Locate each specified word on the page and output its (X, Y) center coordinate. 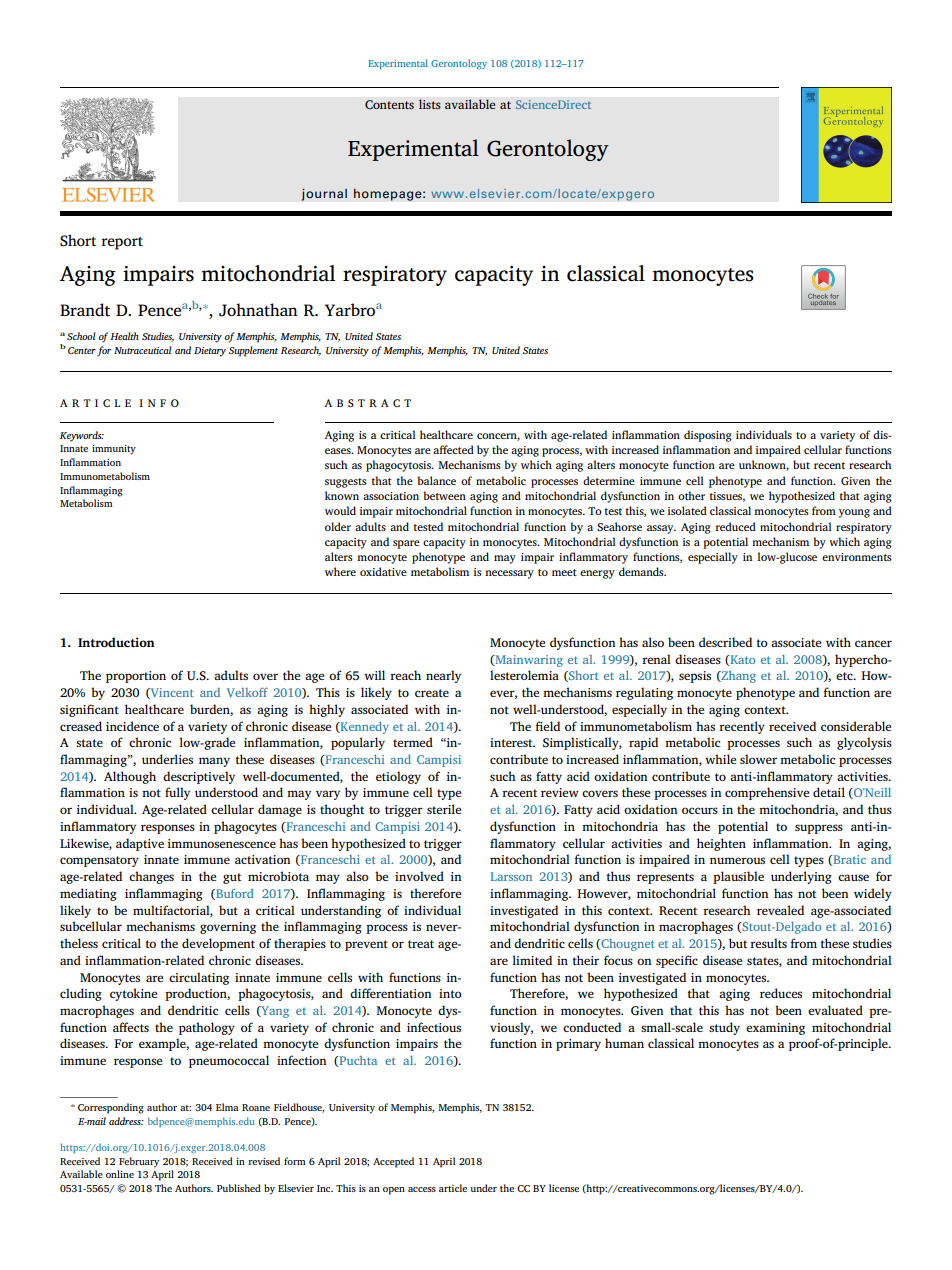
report (122, 243)
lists (430, 104)
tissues (727, 497)
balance (436, 480)
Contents (389, 105)
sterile (444, 809)
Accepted (393, 1162)
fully (177, 793)
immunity (114, 450)
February (139, 1162)
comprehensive (767, 793)
